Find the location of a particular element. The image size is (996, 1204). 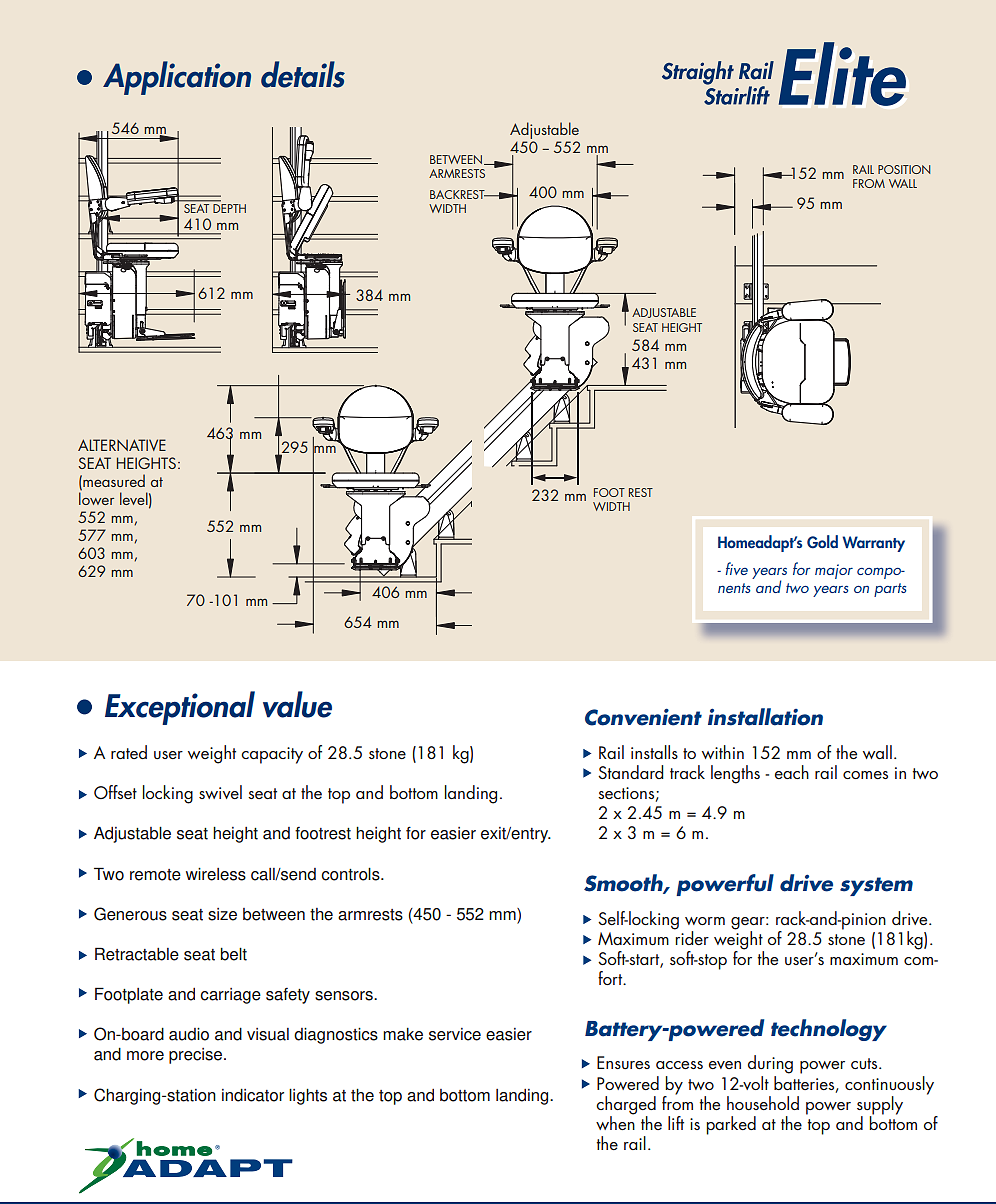

service is located at coordinates (455, 1034).
